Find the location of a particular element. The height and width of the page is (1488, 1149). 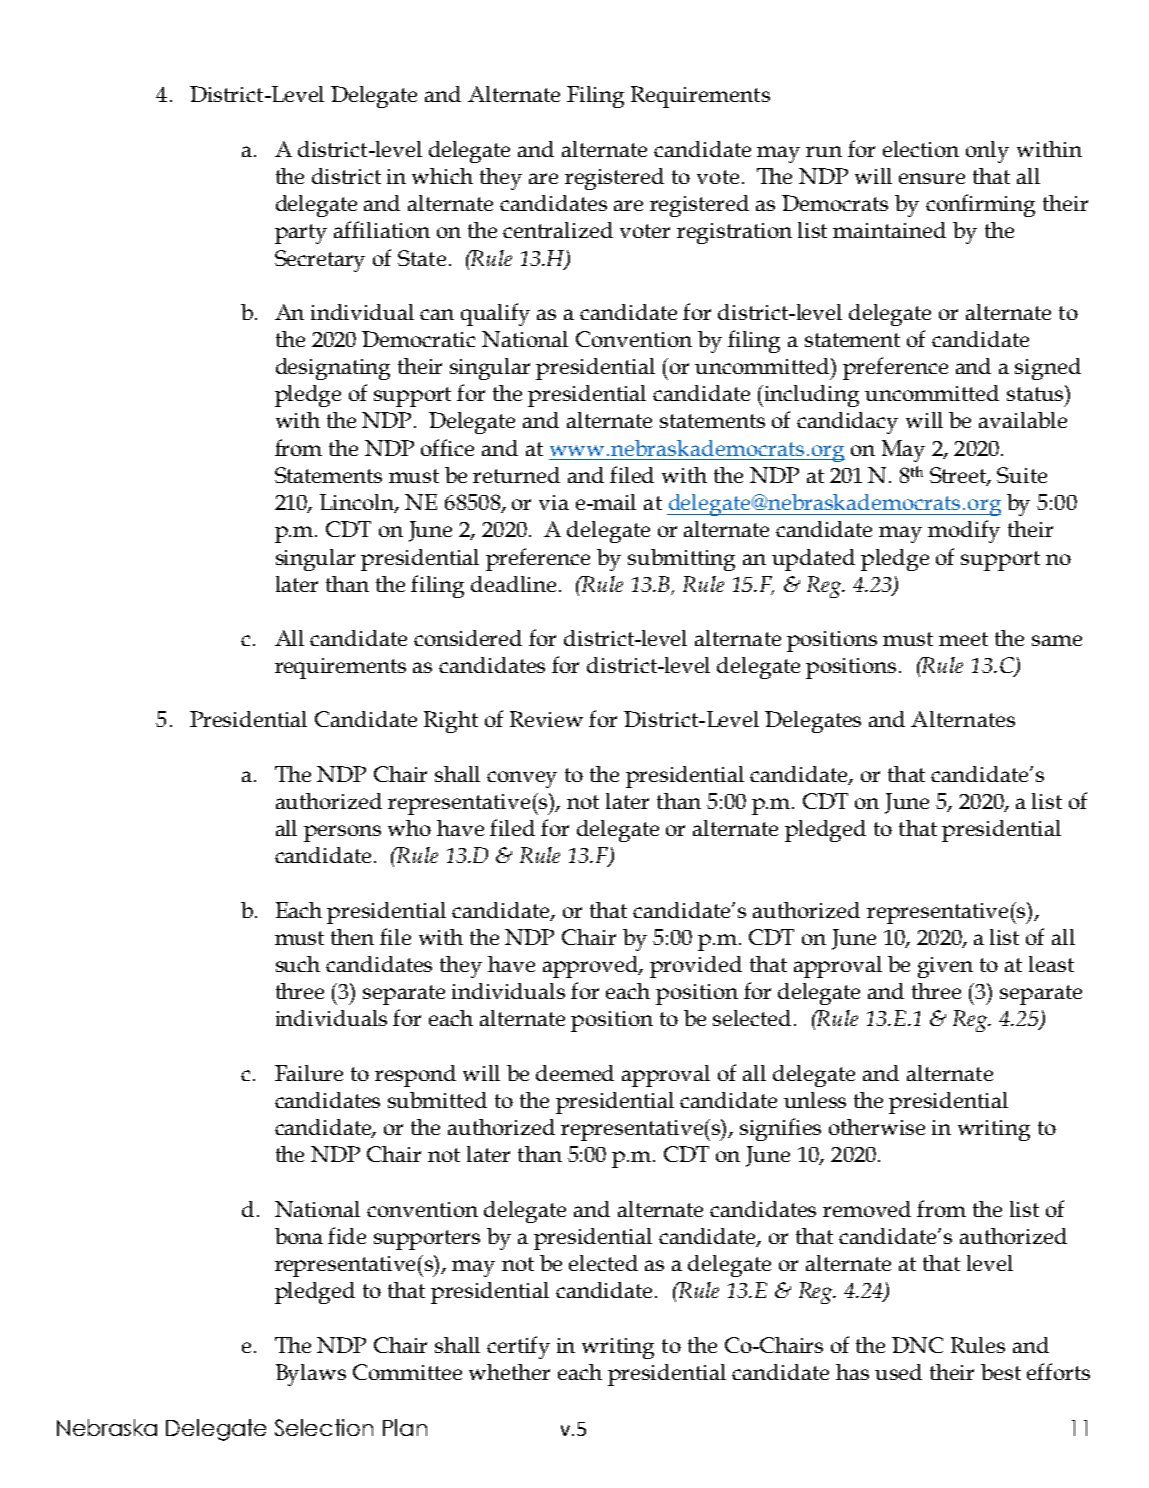

certify is located at coordinates (518, 1347).
